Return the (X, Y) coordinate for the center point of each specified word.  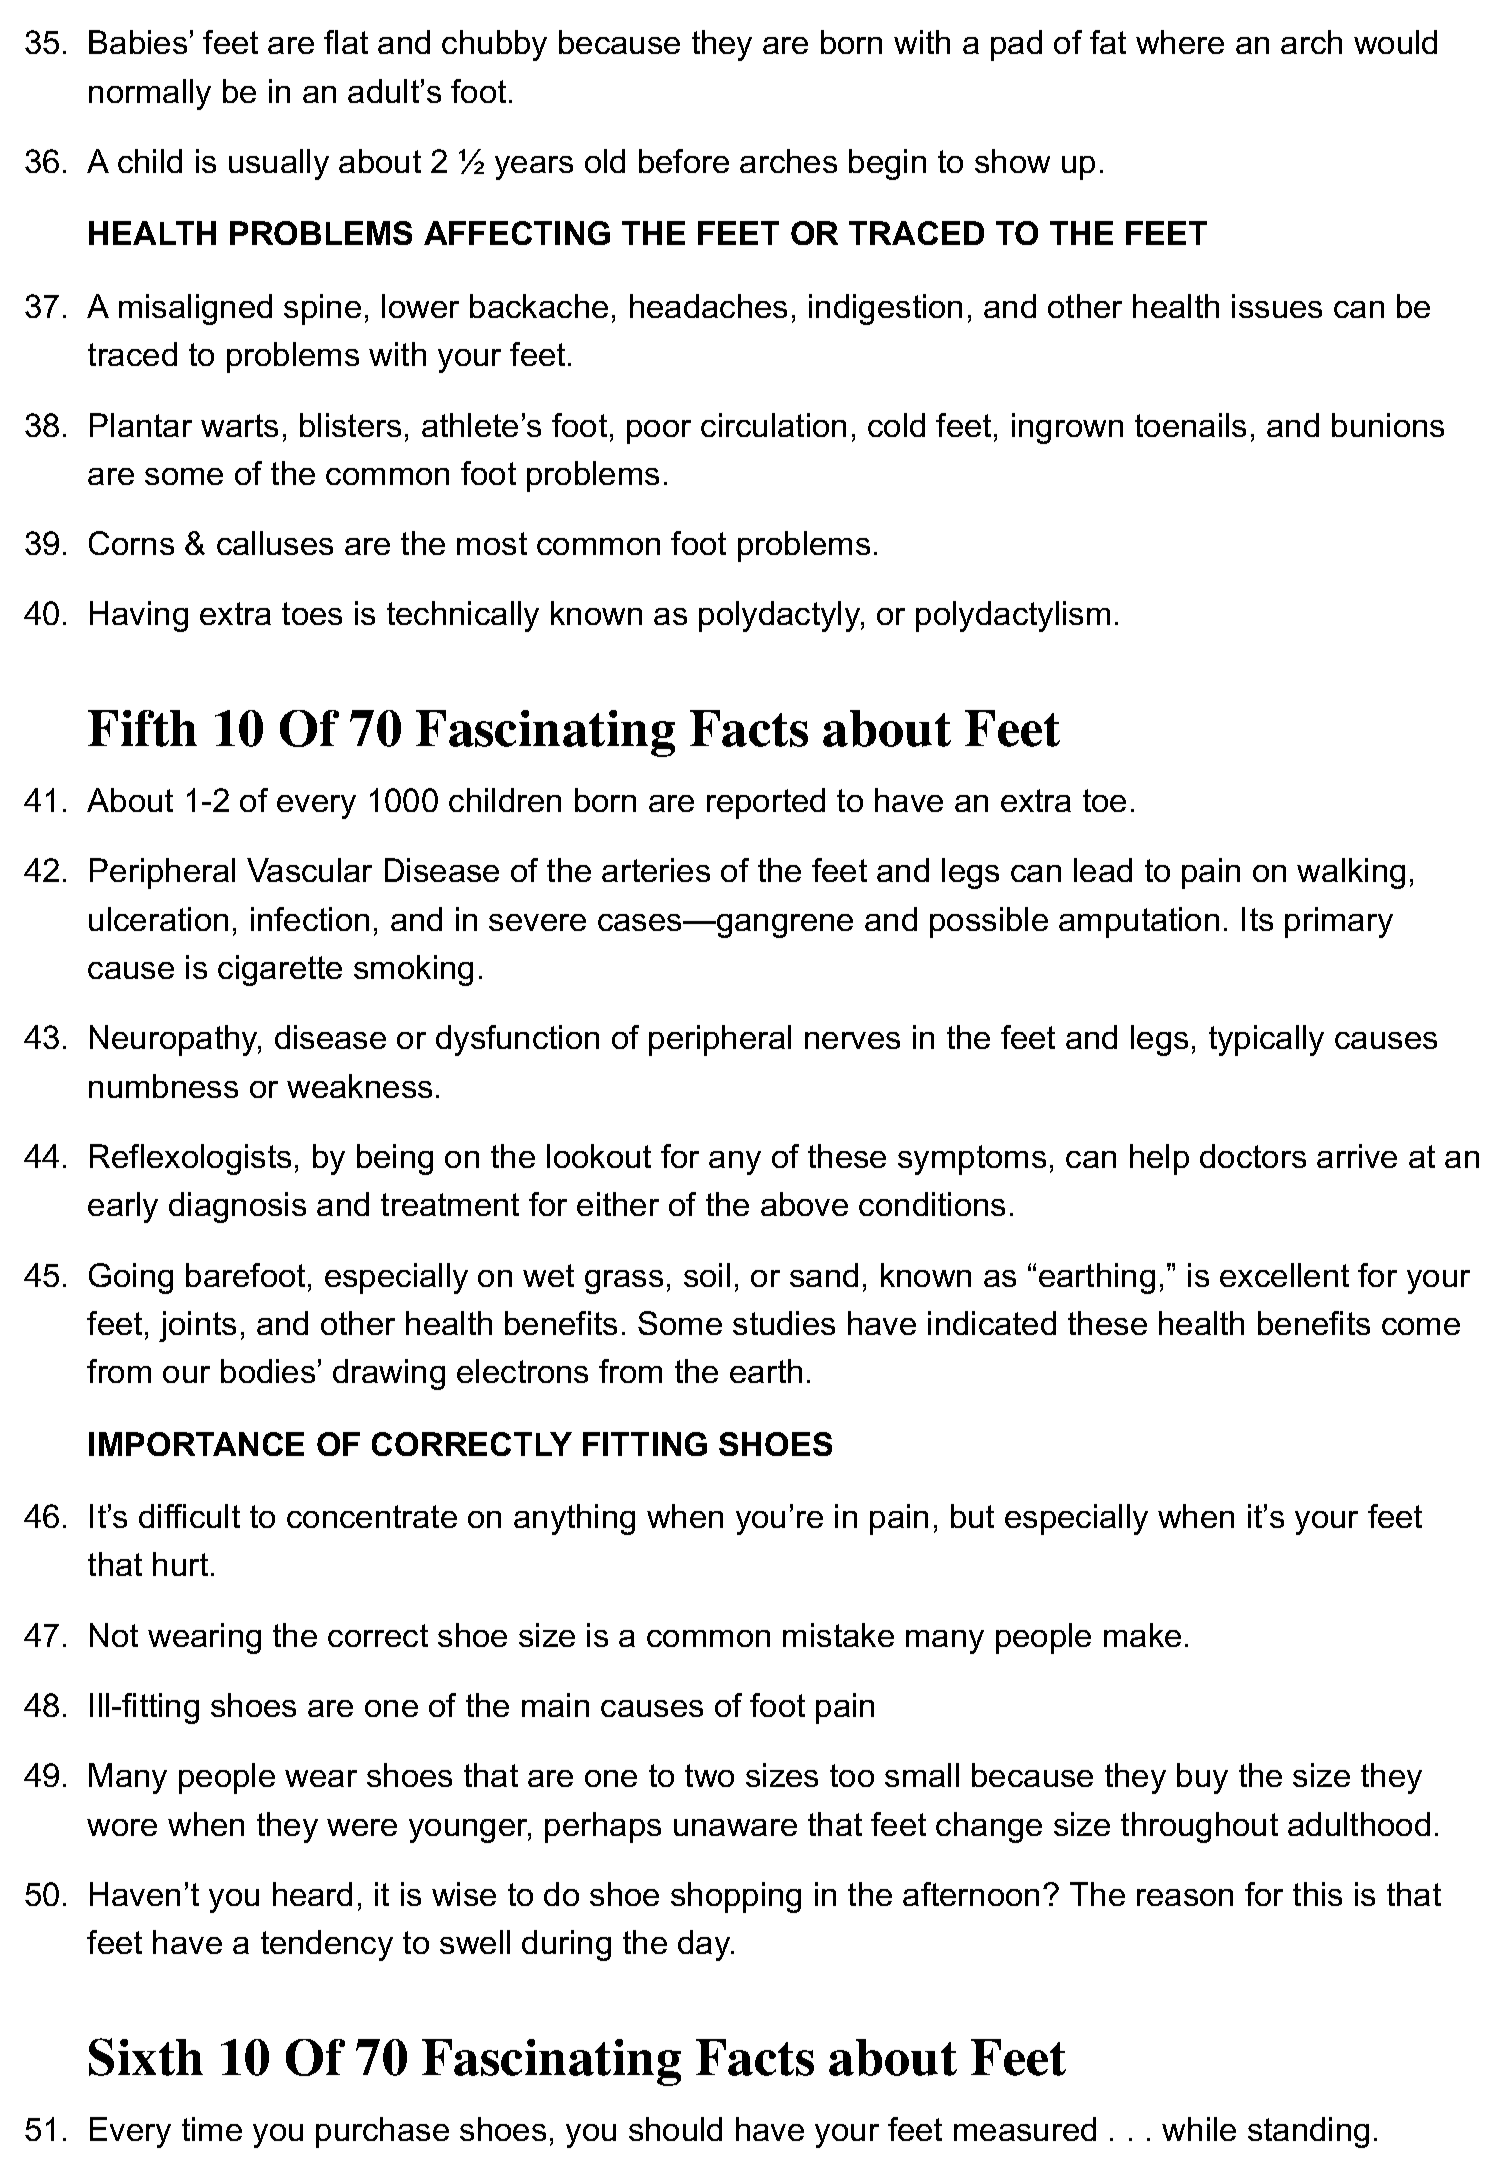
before (684, 161)
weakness (359, 1086)
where (1180, 42)
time (212, 2129)
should (675, 2129)
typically (1266, 1040)
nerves (852, 1040)
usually (279, 164)
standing (1308, 2132)
